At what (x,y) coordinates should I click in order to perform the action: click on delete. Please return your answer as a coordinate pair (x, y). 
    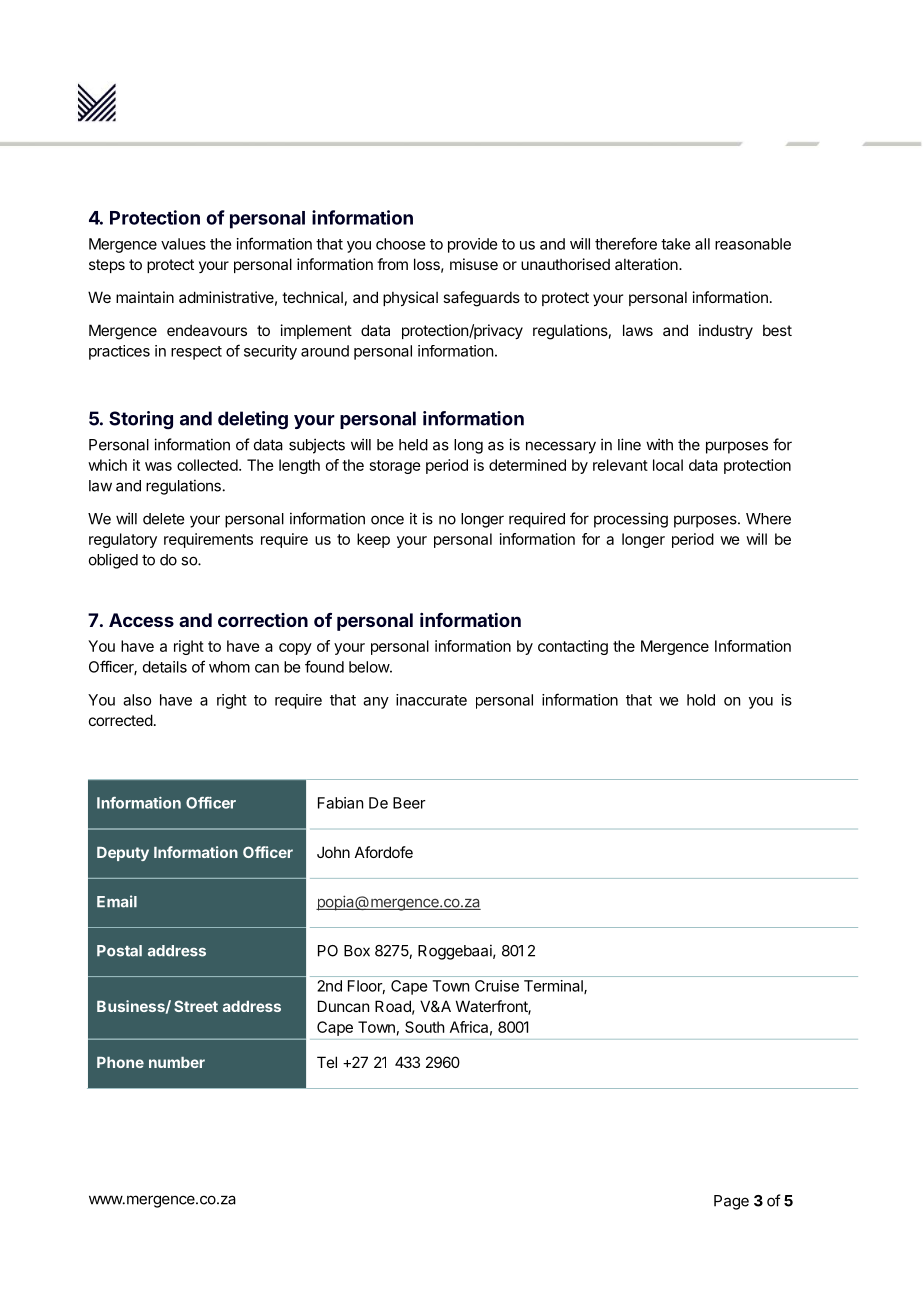
    Looking at the image, I should click on (163, 519).
